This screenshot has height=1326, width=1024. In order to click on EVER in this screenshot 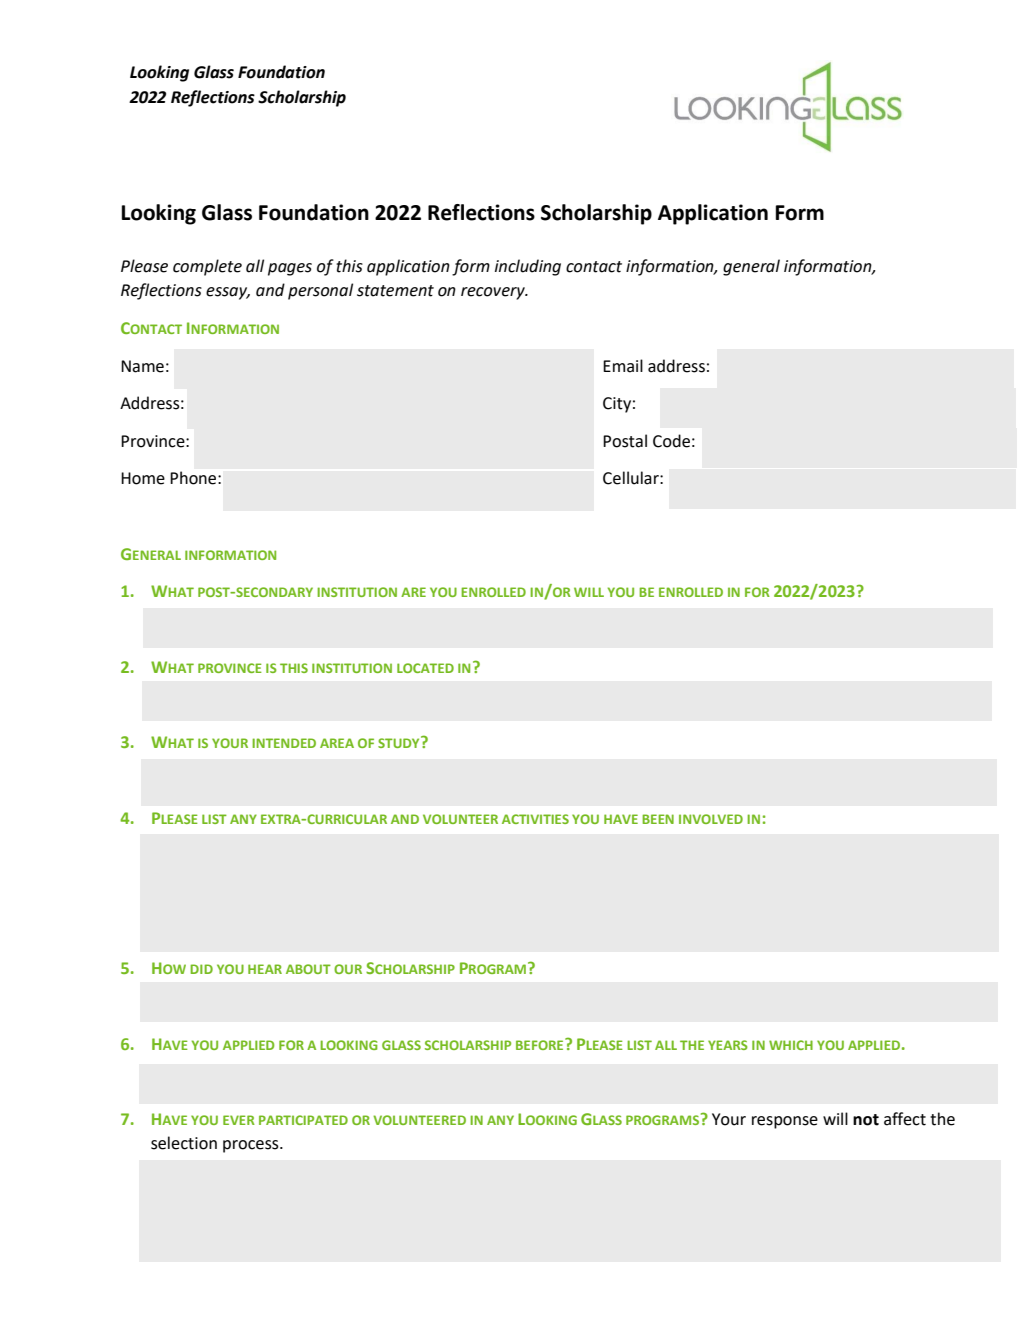, I will do `click(239, 1120)`.
